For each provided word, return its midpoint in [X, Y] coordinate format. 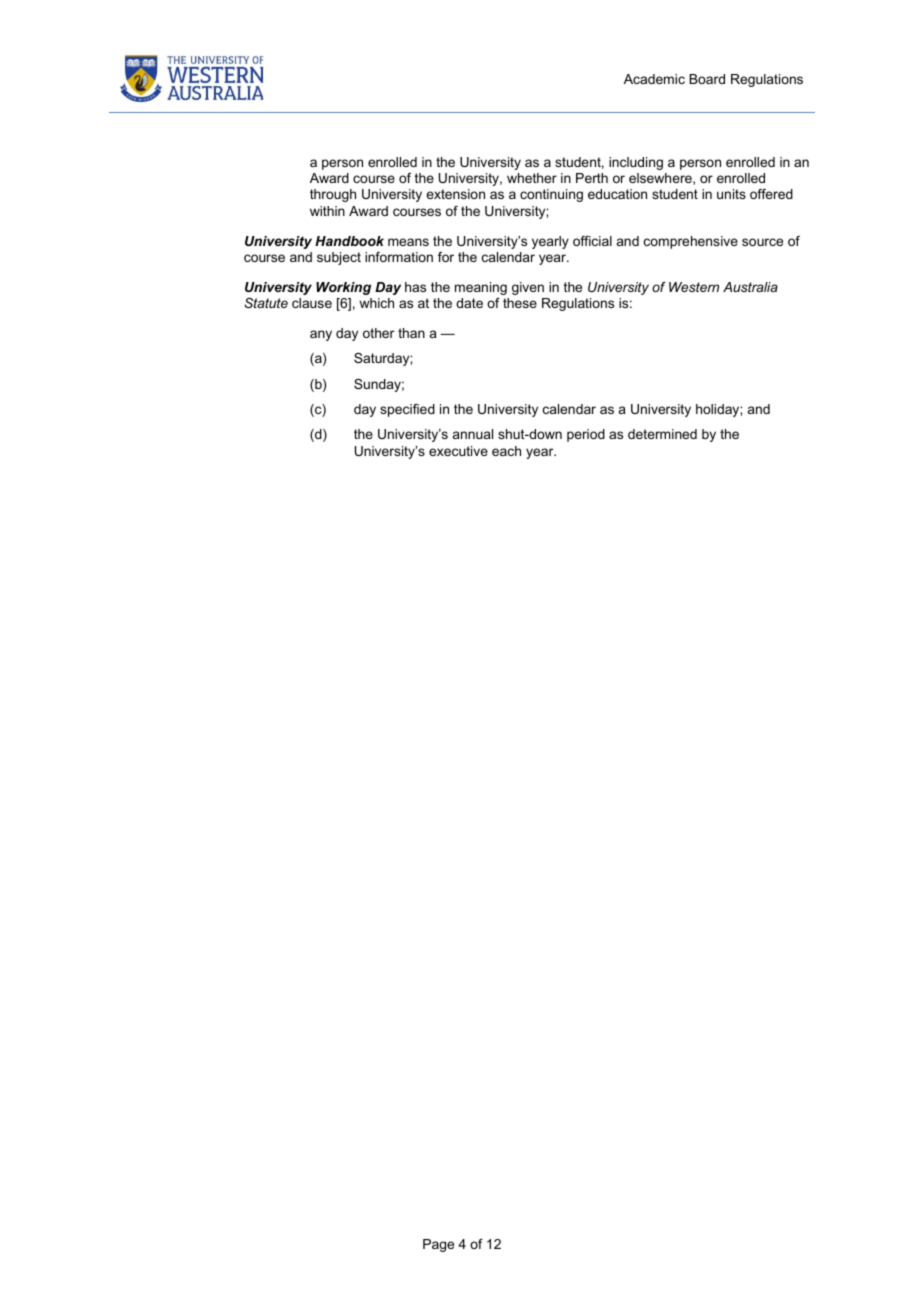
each [506, 451]
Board [707, 79]
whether [532, 178]
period [586, 435]
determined [662, 434]
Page [438, 1245]
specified [407, 410]
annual [473, 434]
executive [458, 451]
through [333, 195]
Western [694, 287]
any [321, 335]
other [378, 333]
